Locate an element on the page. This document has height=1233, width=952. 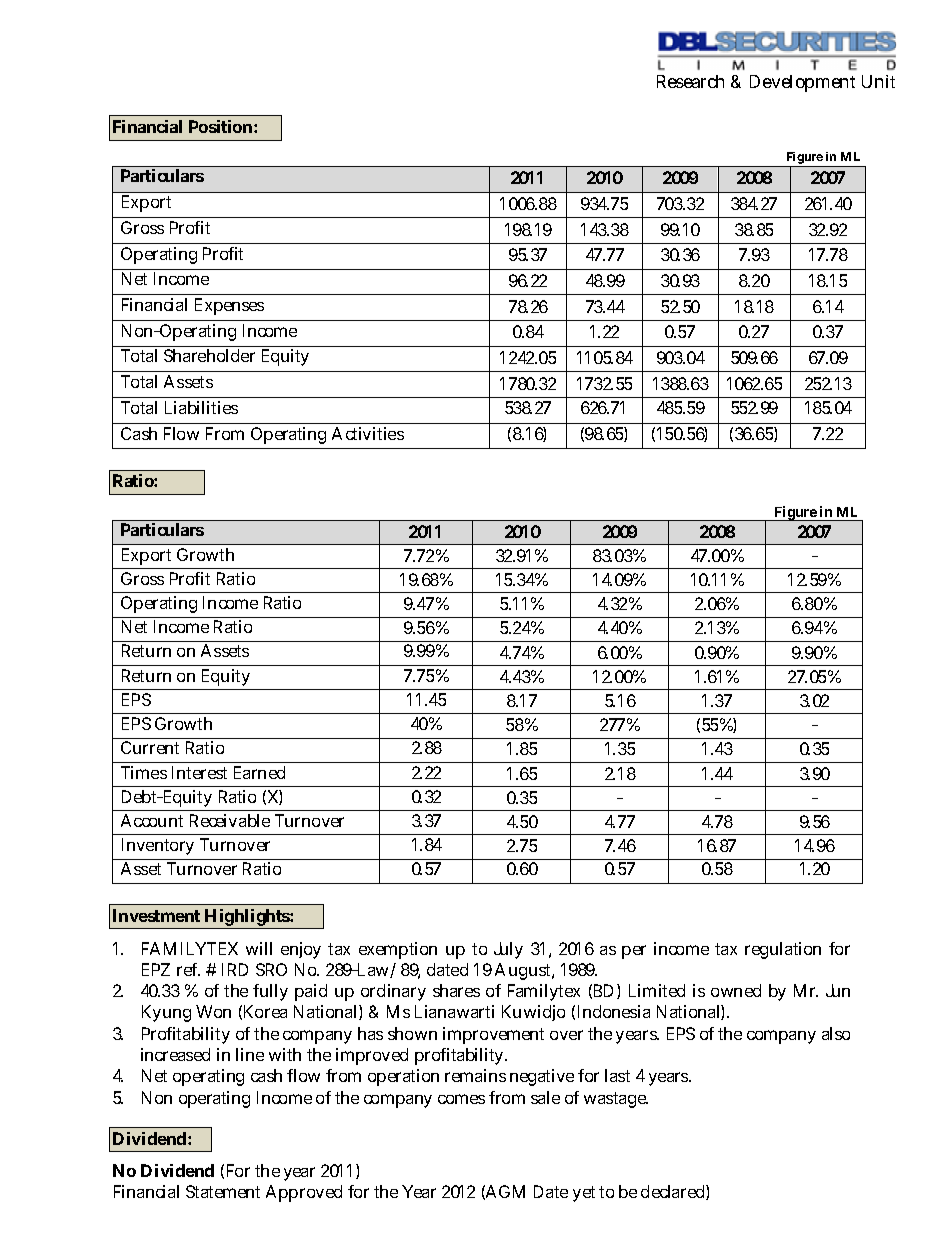
Research is located at coordinates (690, 81).
